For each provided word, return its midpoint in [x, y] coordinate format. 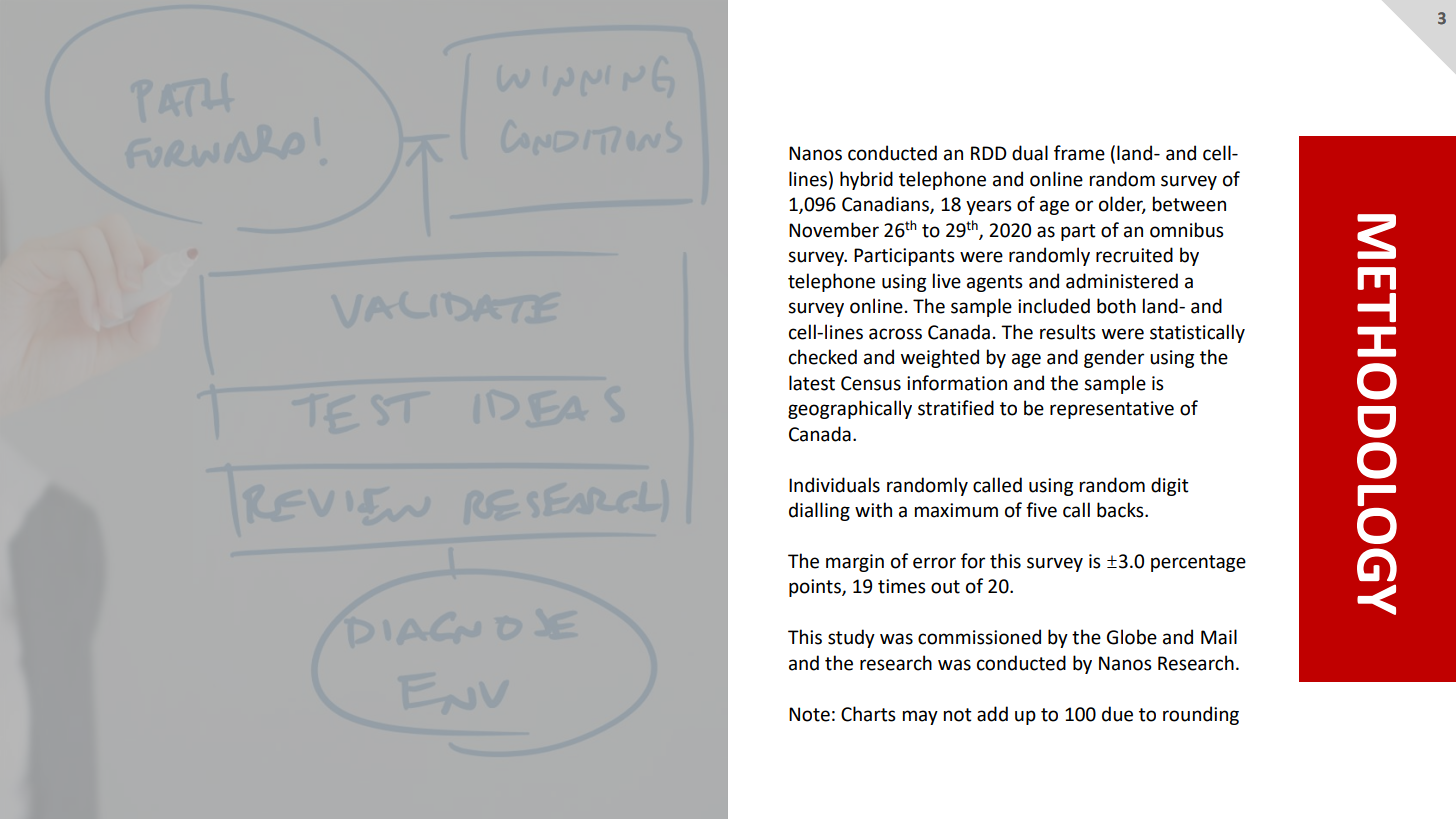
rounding [1201, 715]
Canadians [886, 205]
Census [871, 383]
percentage [1198, 563]
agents [995, 283]
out [945, 587]
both [1116, 306]
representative [1112, 410]
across [895, 334]
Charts [868, 714]
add [992, 714]
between [1189, 204]
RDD [989, 153]
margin [855, 563]
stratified [956, 408]
